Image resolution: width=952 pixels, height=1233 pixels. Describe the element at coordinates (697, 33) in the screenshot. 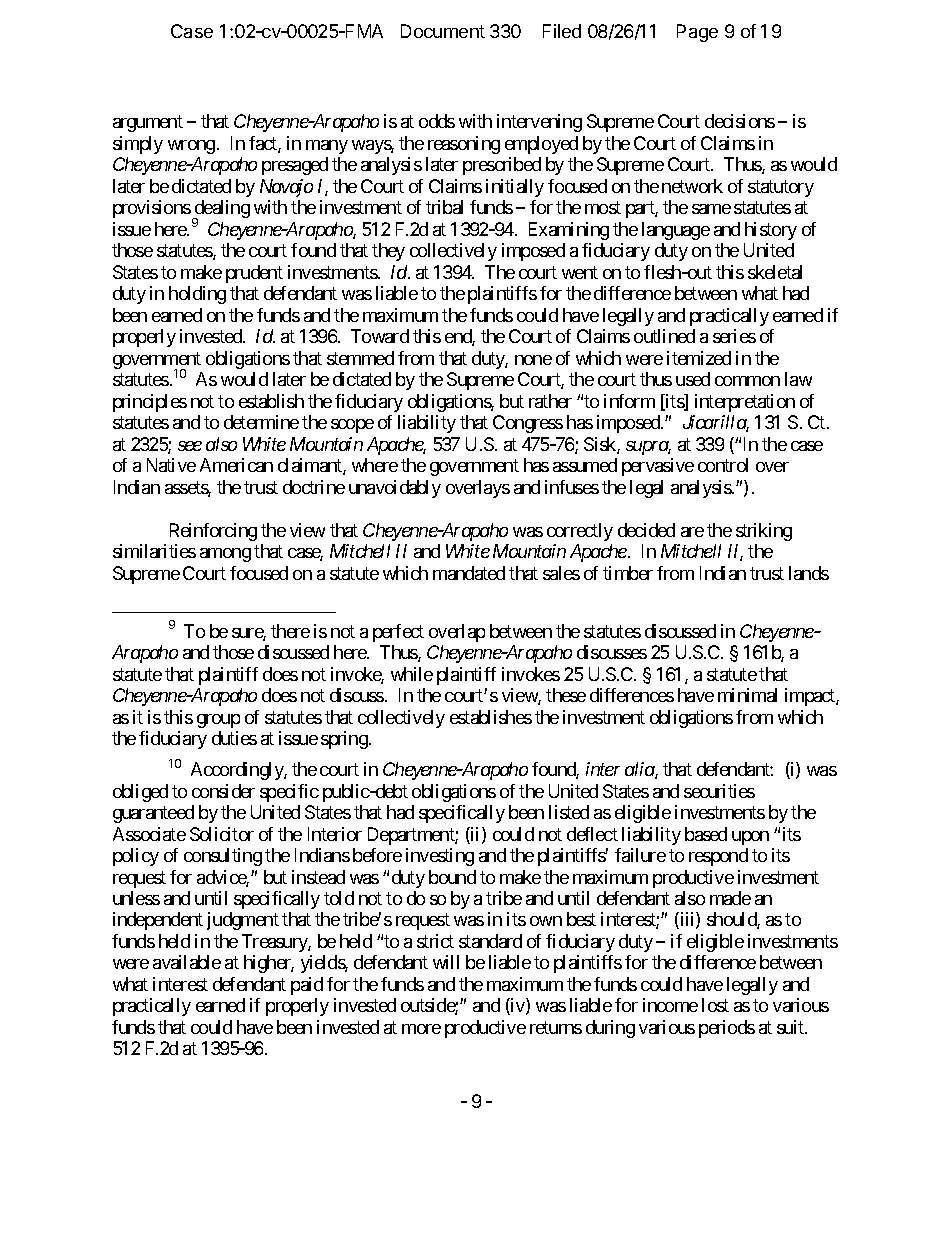

I see `Page` at that location.
